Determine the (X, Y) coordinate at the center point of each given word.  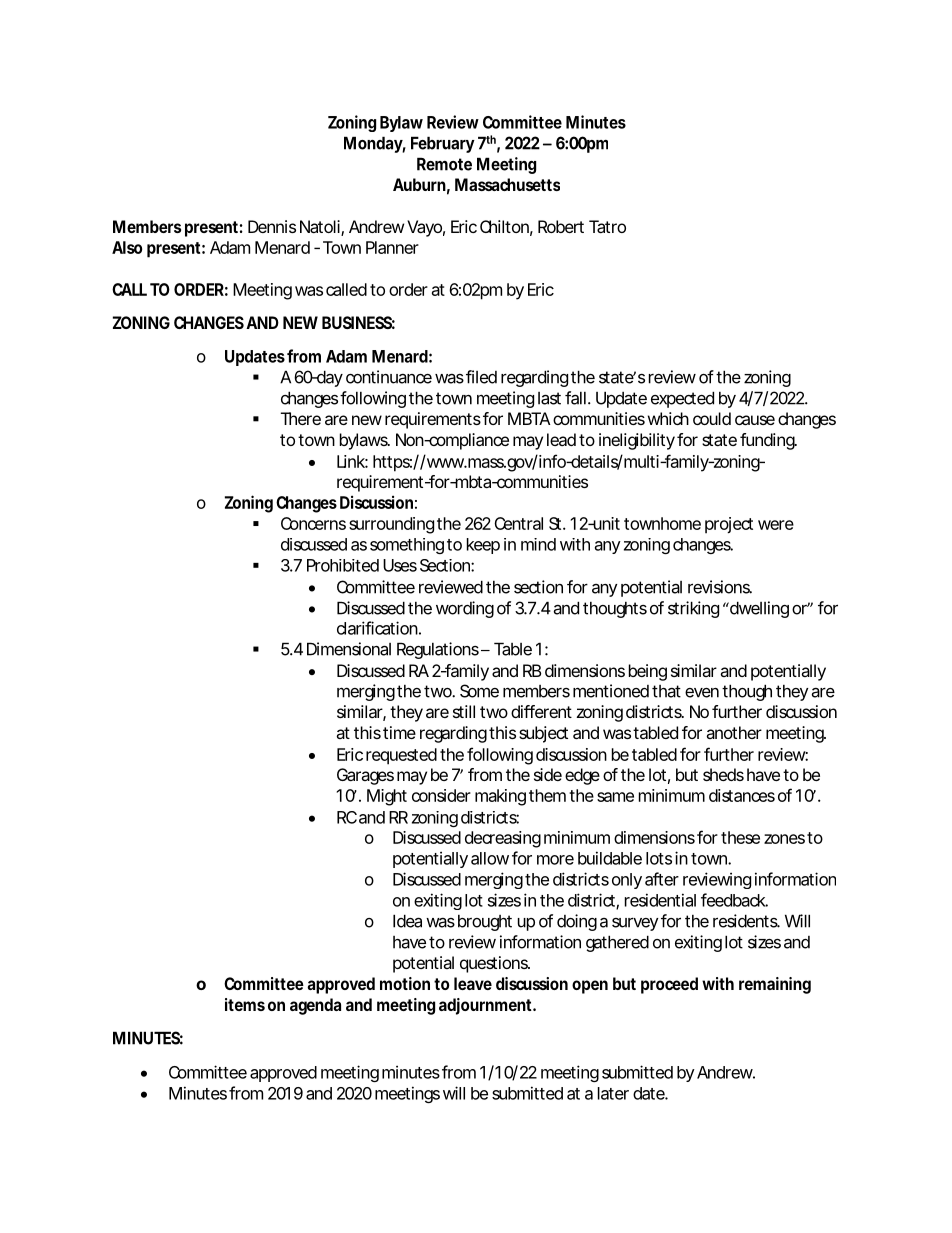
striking (693, 609)
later (613, 1093)
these (740, 837)
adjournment (486, 1006)
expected (682, 399)
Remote (444, 164)
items (245, 1004)
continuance (389, 377)
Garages (365, 776)
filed (481, 377)
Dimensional (349, 649)
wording (465, 609)
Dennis (272, 226)
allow (490, 858)
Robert (561, 226)
